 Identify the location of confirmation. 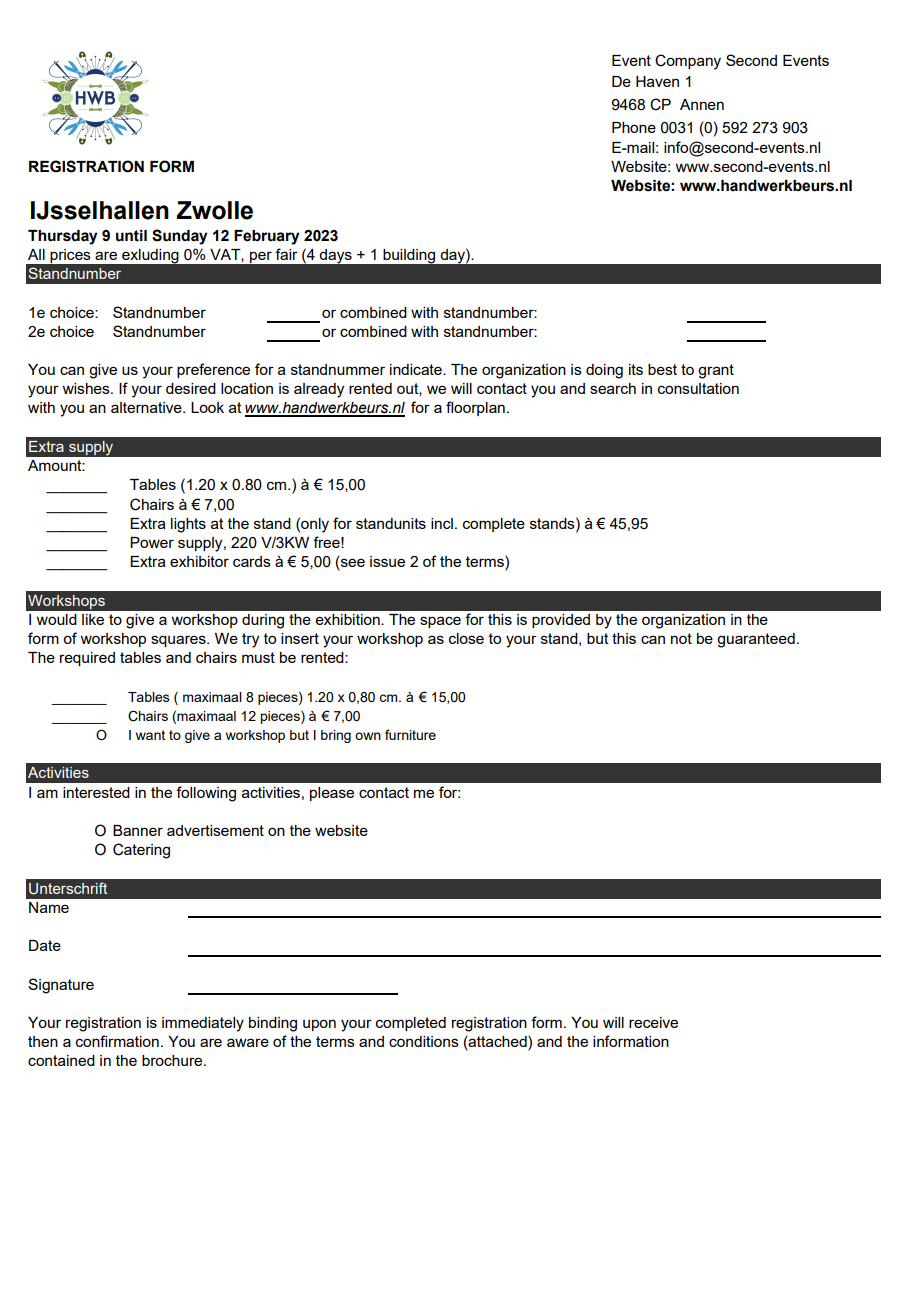
(117, 1041).
